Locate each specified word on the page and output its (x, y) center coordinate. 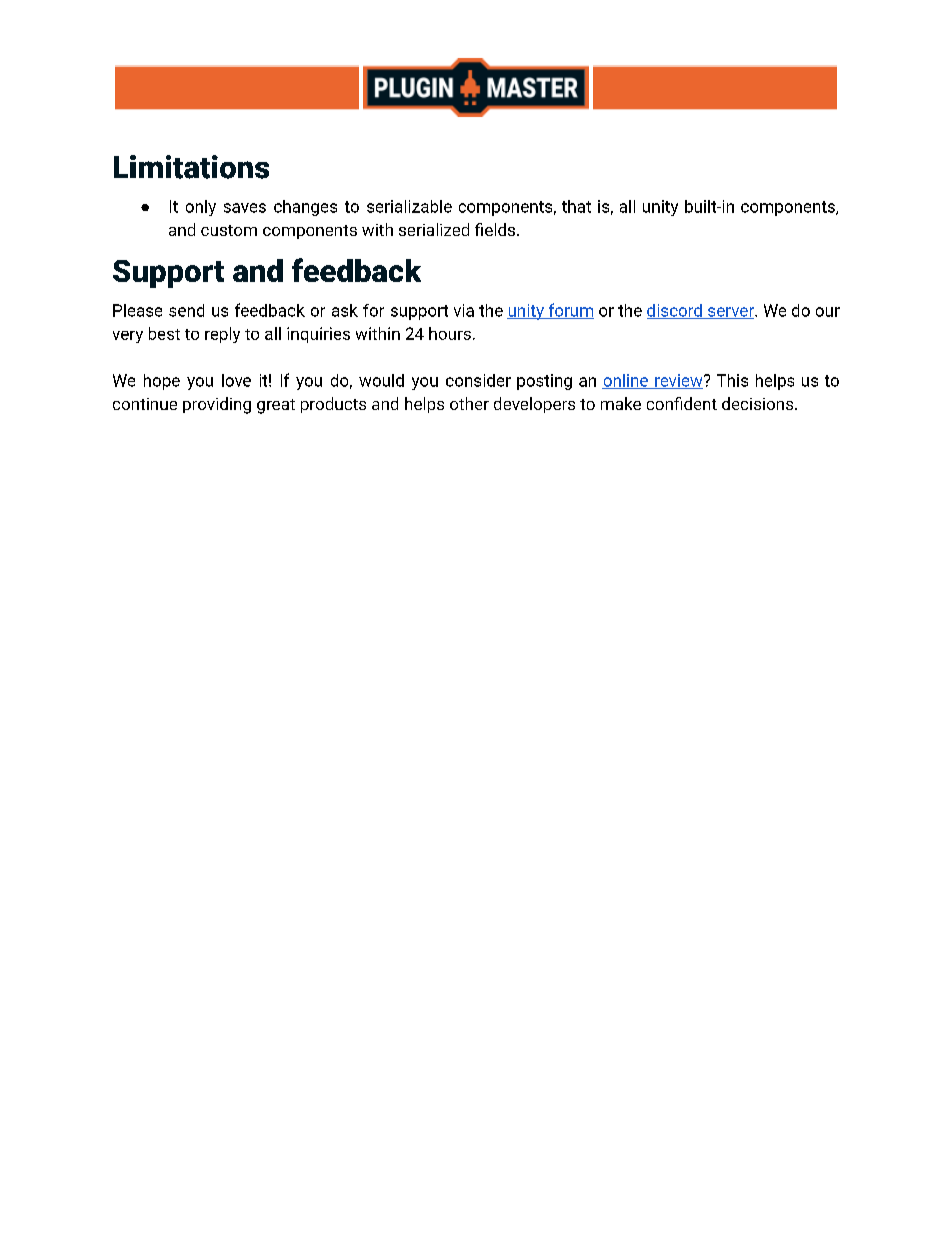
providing (217, 405)
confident (682, 403)
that (576, 206)
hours (450, 333)
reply (222, 335)
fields (495, 229)
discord (675, 311)
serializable (409, 206)
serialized (434, 229)
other (469, 403)
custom (229, 230)
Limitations (191, 167)
